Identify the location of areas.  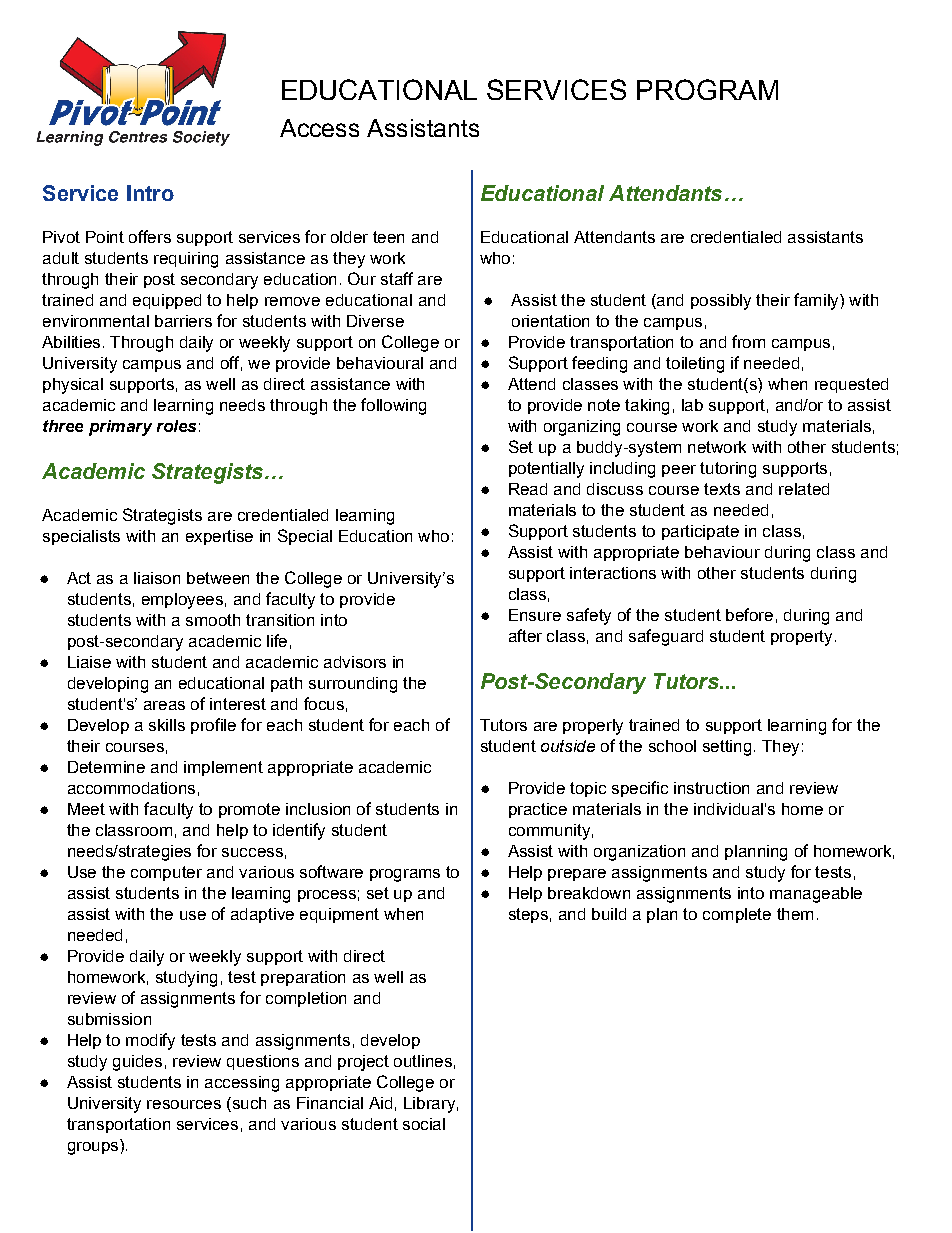
(164, 705).
